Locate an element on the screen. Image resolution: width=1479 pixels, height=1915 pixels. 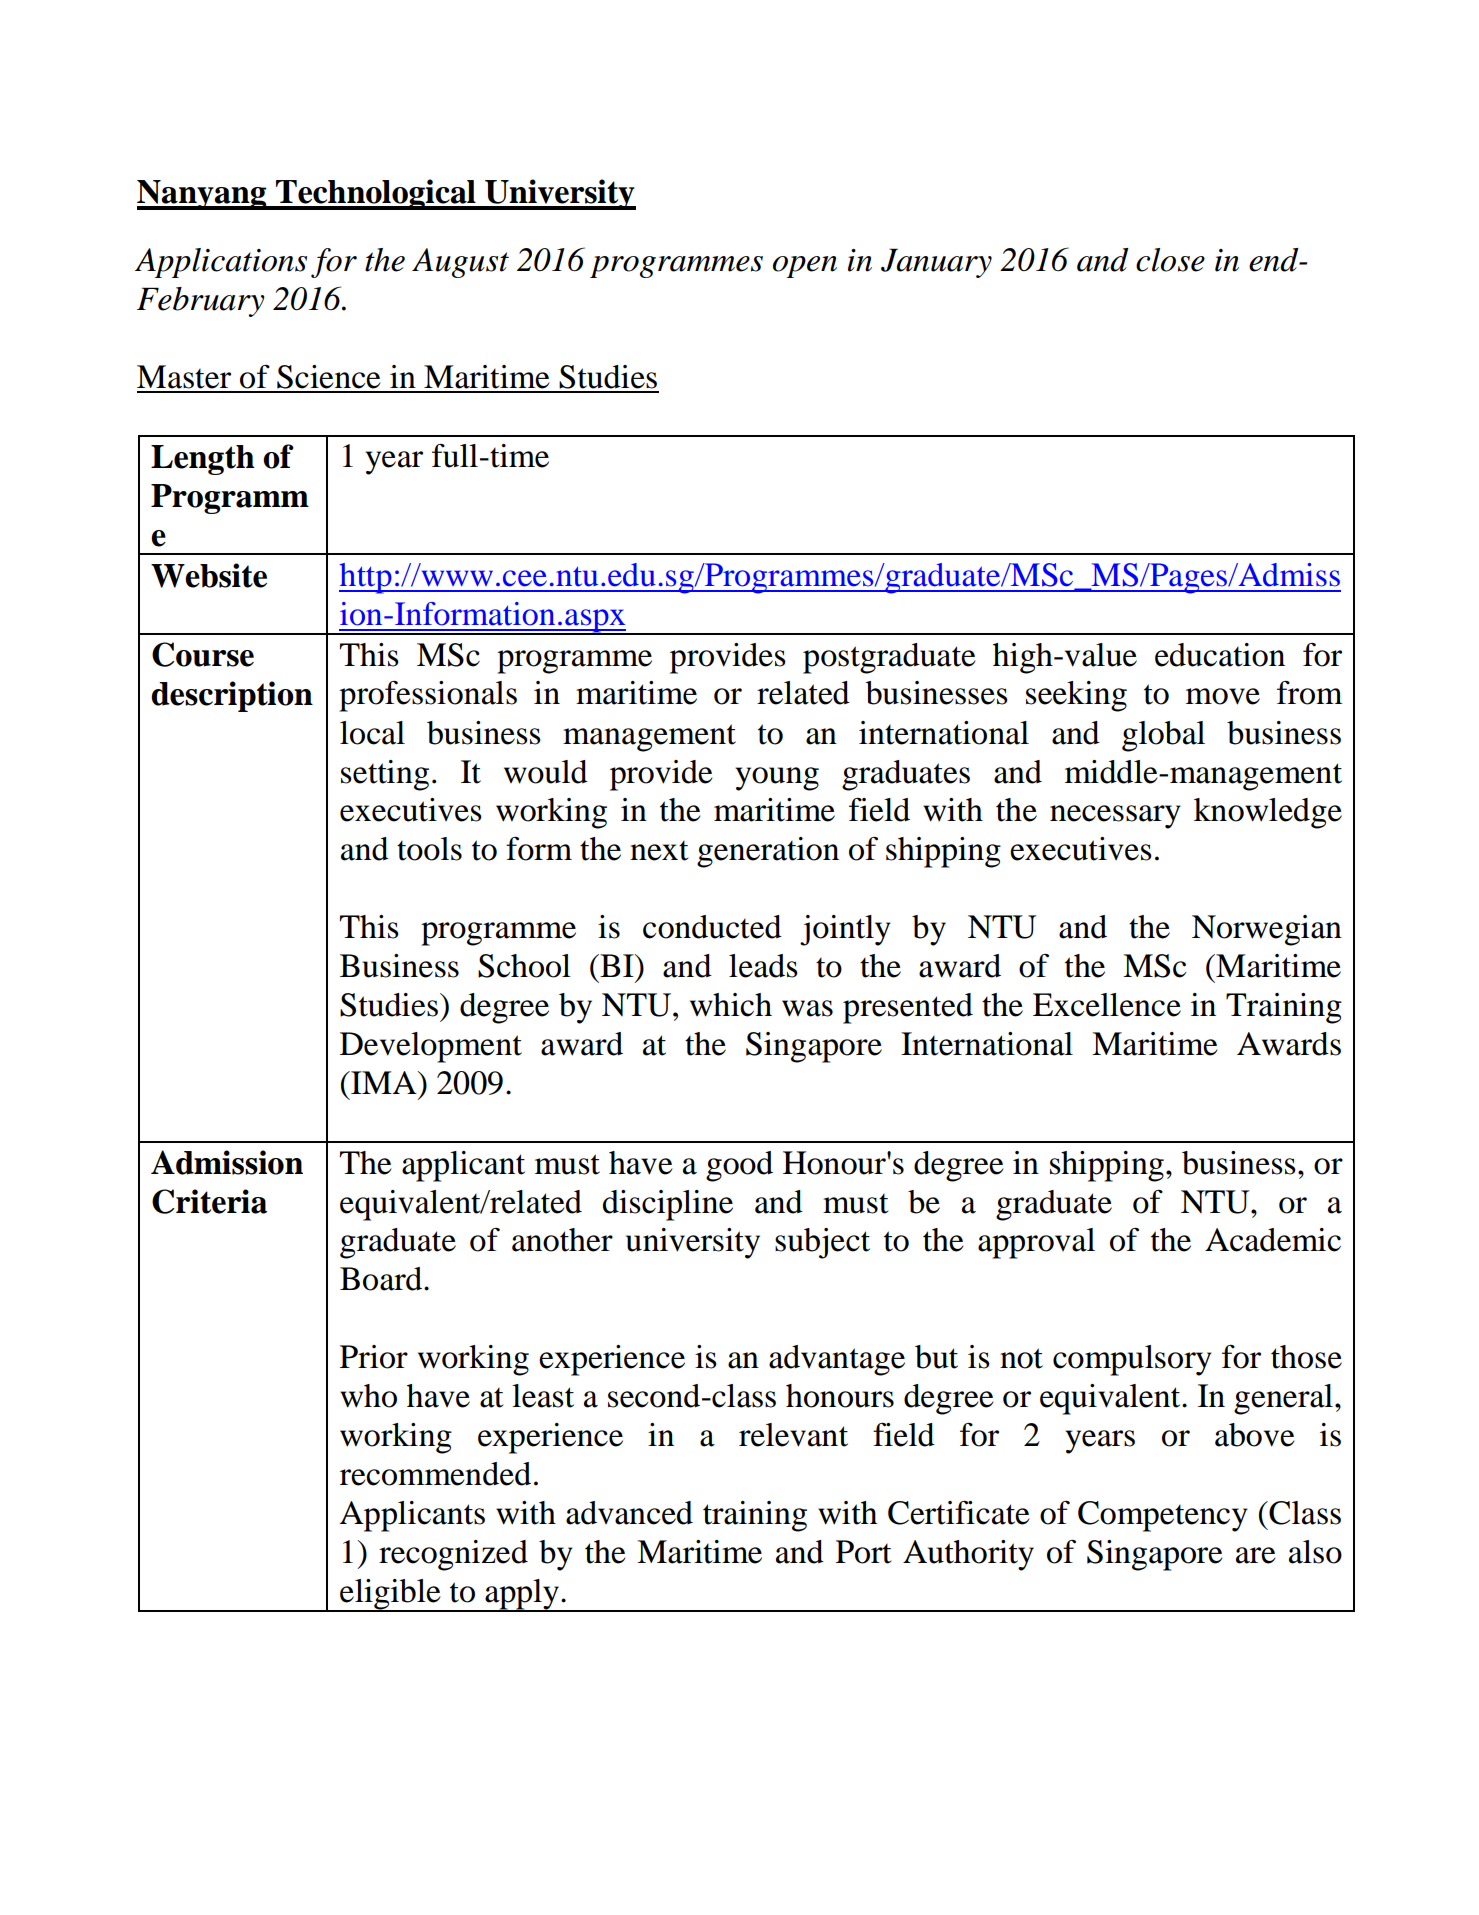
Board is located at coordinates (382, 1279).
